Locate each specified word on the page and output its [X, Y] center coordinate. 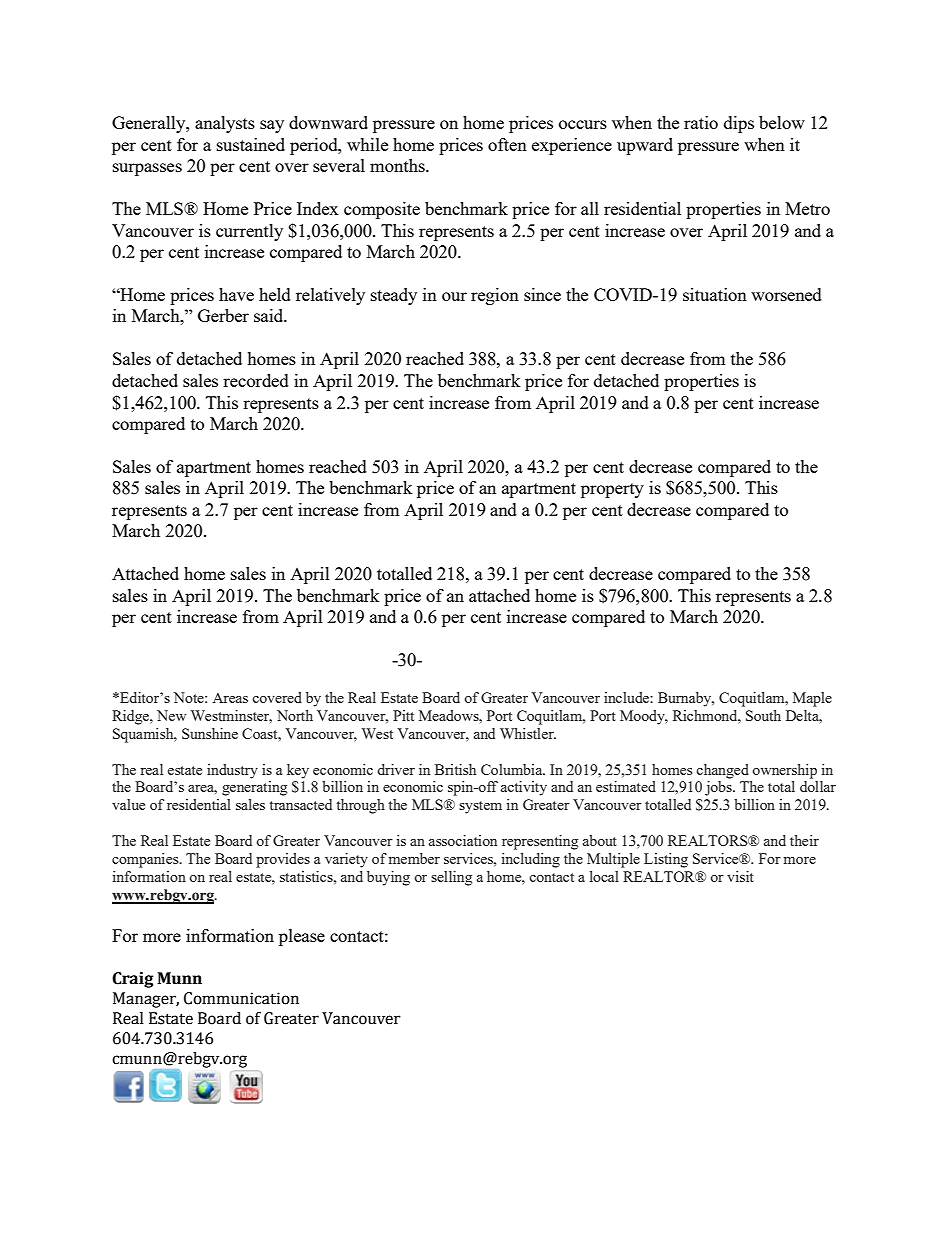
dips [739, 124]
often [507, 144]
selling [451, 878]
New [171, 715]
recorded [256, 380]
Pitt [403, 715]
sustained [251, 144]
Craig [133, 980]
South [763, 715]
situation [715, 294]
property [612, 490]
